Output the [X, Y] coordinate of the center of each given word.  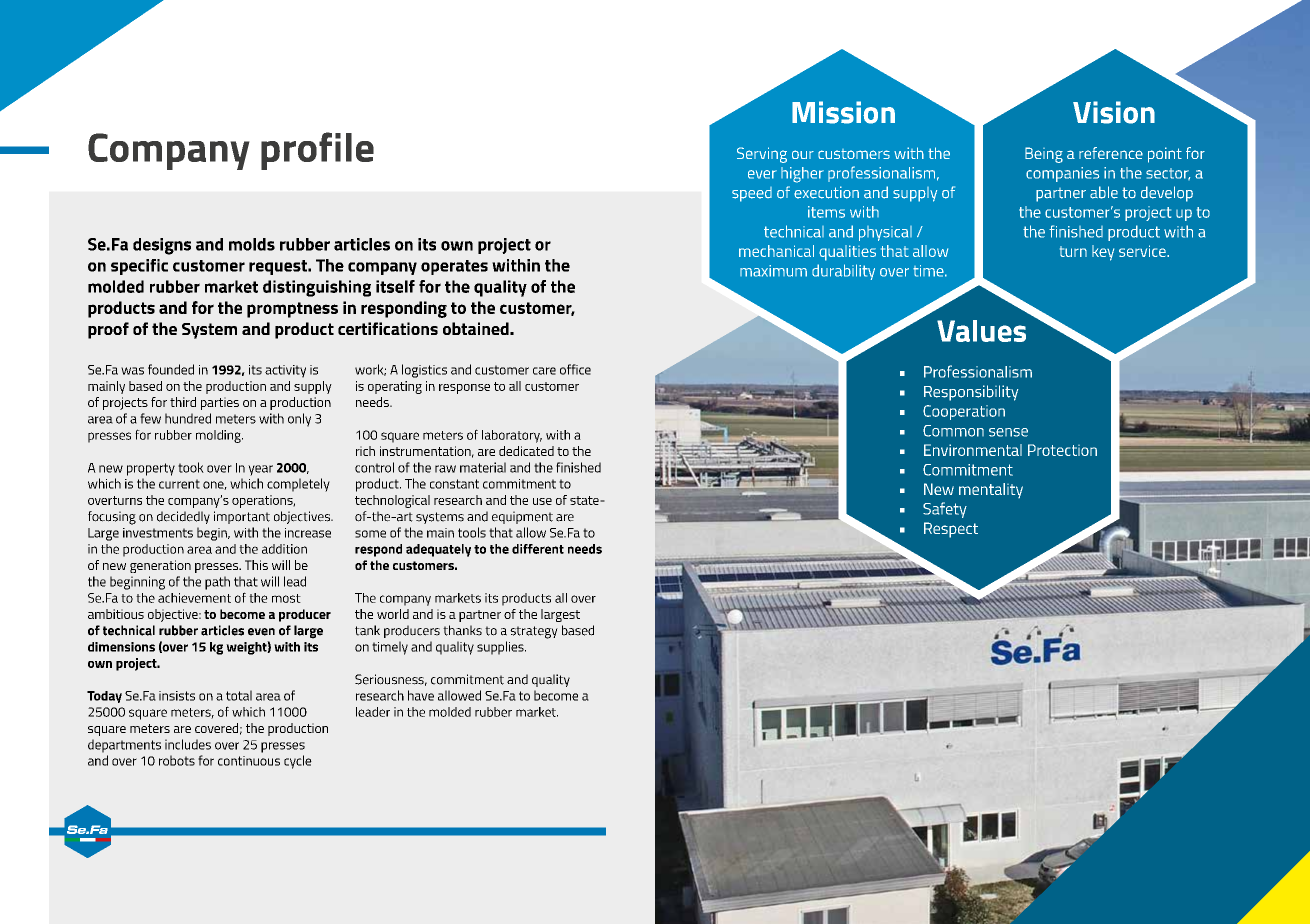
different [538, 549]
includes [188, 744]
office [575, 369]
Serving [762, 155]
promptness [292, 310]
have [421, 695]
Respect [951, 530]
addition [284, 549]
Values [981, 331]
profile [317, 151]
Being [1044, 155]
